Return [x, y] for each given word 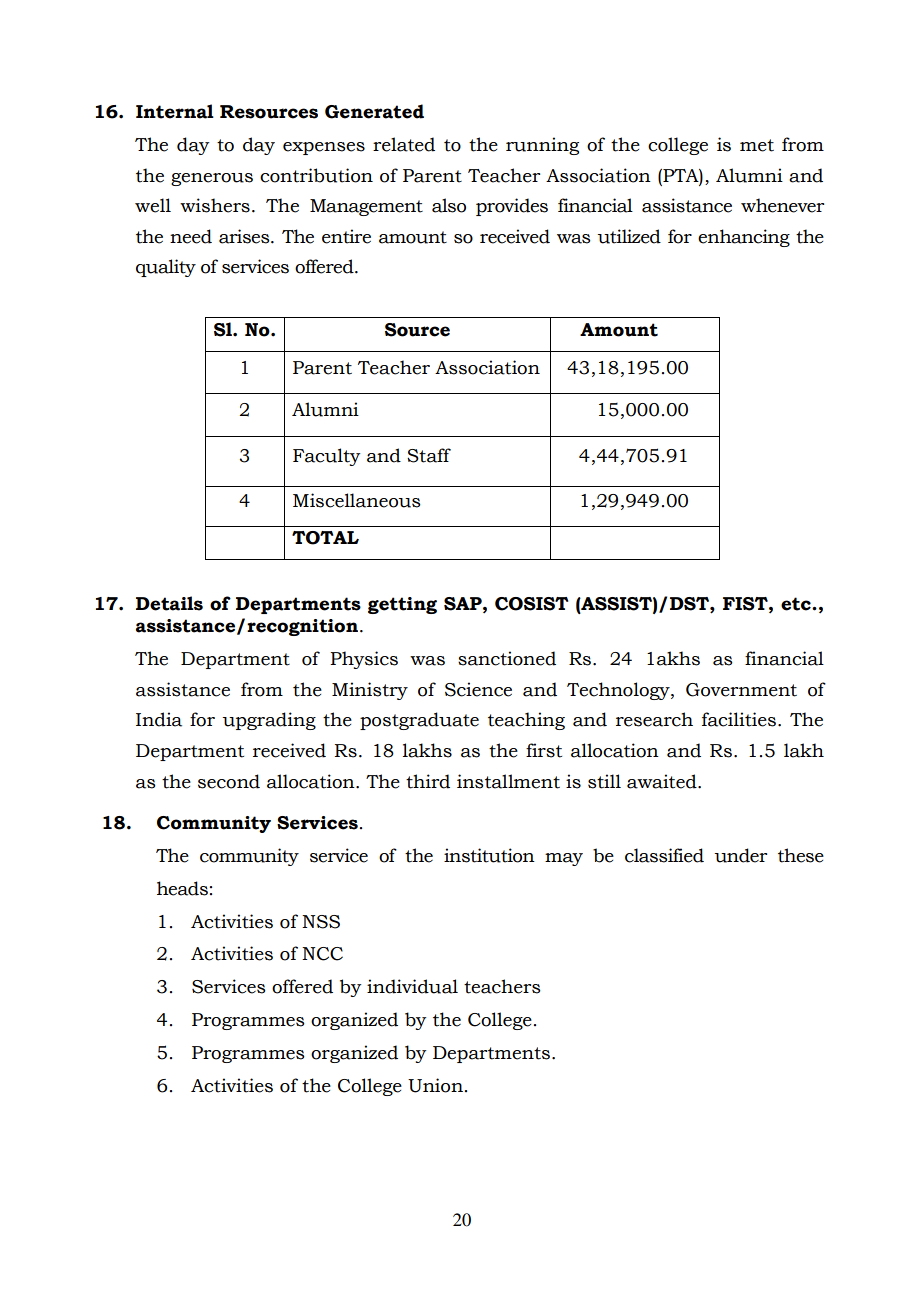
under [740, 855]
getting [402, 605]
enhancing [744, 238]
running [542, 146]
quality [166, 268]
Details [169, 603]
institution [489, 855]
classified [664, 855]
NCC [322, 954]
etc [797, 604]
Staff [429, 455]
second [229, 781]
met [757, 145]
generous [212, 179]
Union [435, 1085]
